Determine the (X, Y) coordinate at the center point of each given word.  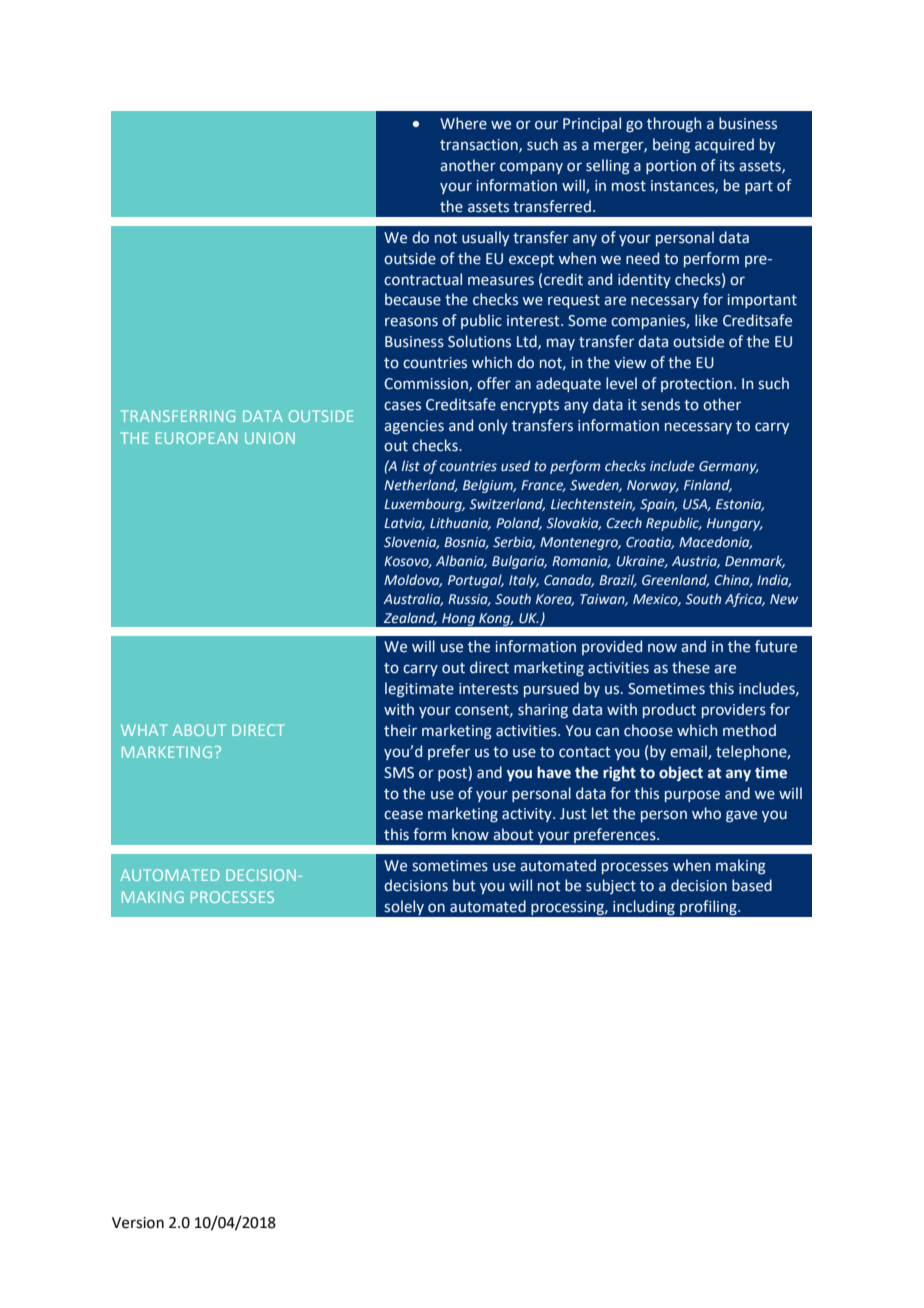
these (691, 667)
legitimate (419, 689)
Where (463, 123)
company (531, 168)
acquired (724, 145)
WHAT (144, 730)
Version (138, 1223)
